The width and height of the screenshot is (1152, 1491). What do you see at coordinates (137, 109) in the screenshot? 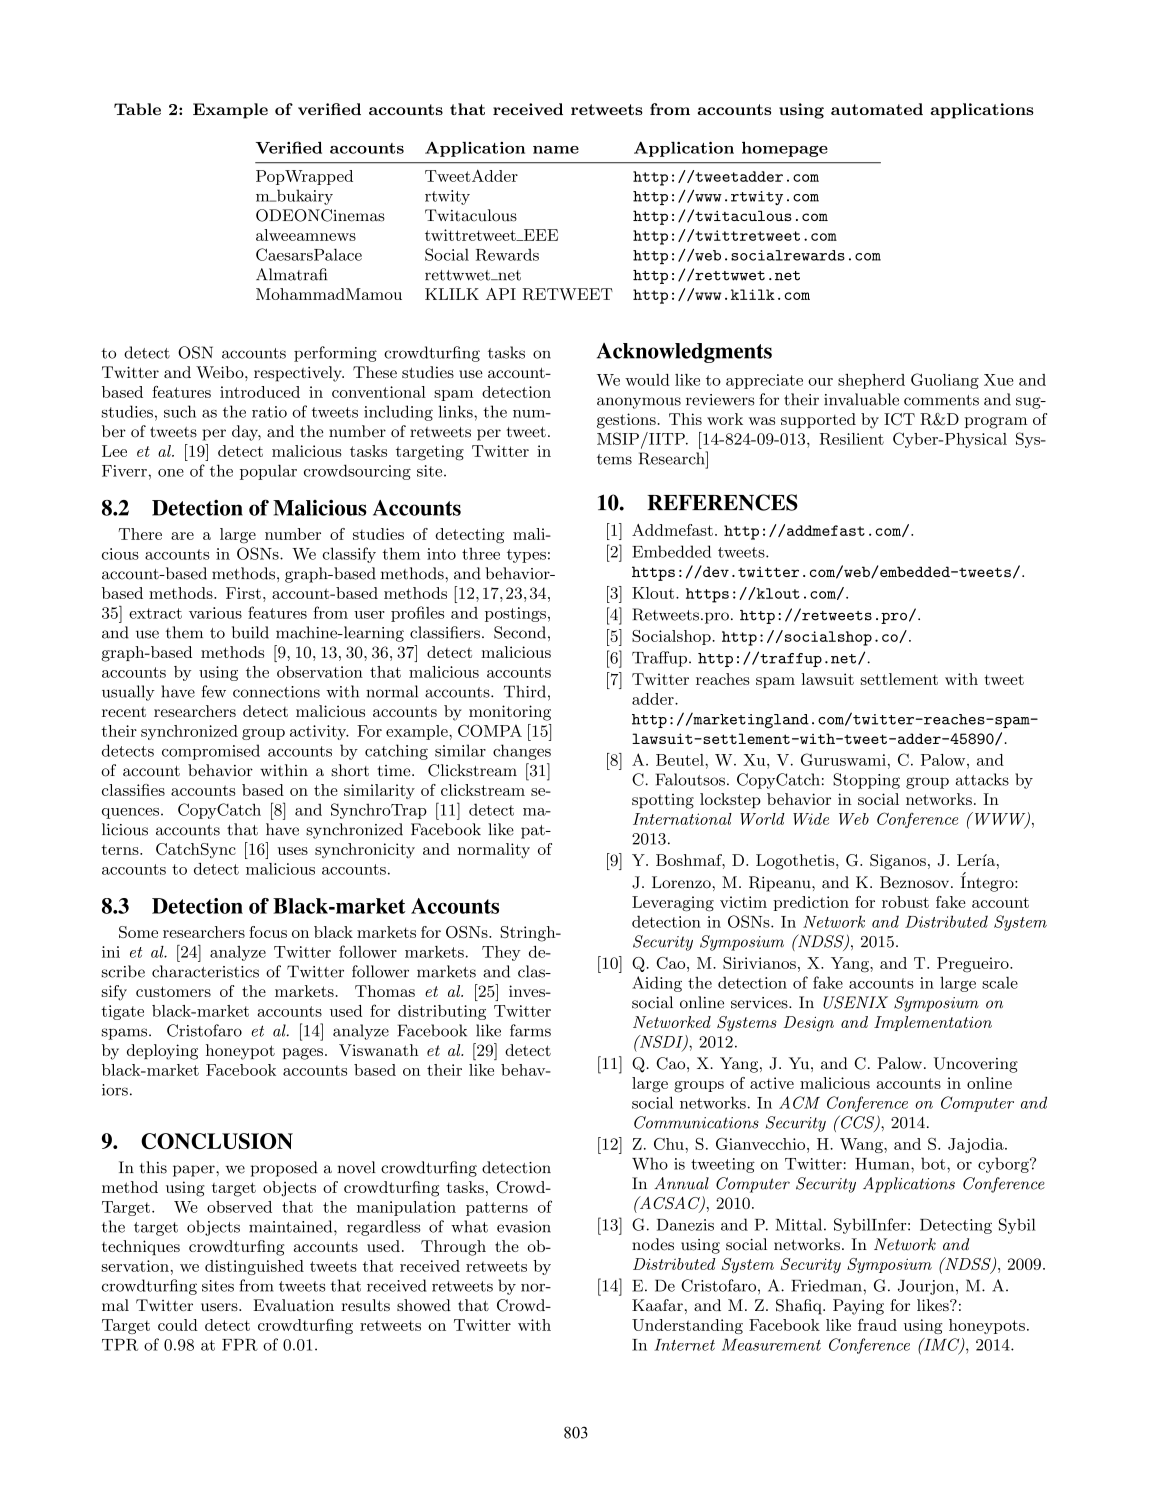
I see `Table` at bounding box center [137, 109].
